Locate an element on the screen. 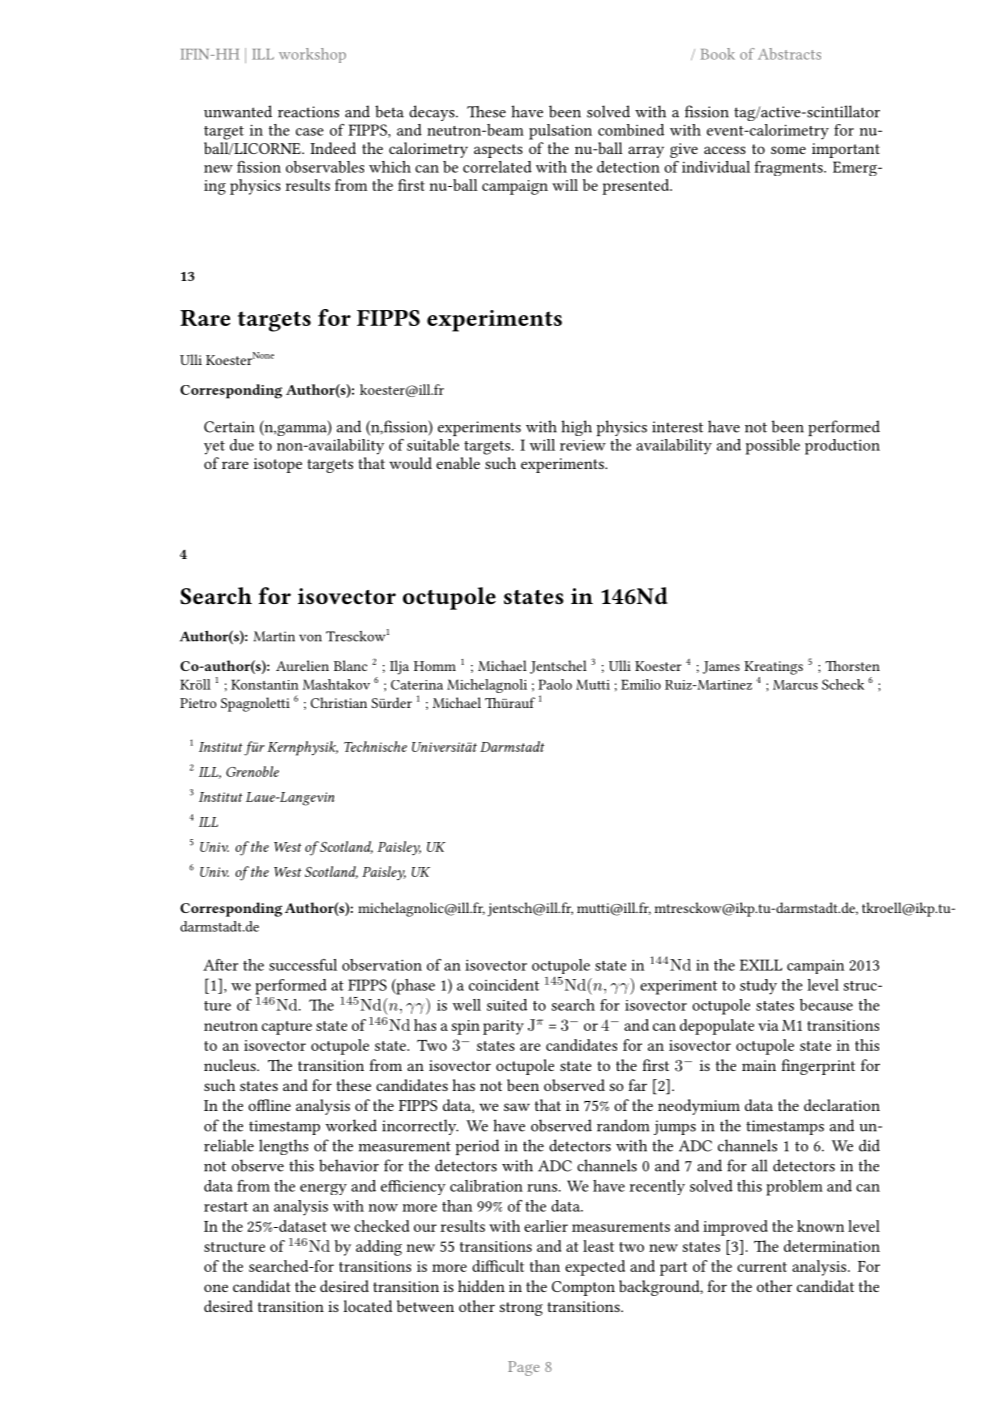  located is located at coordinates (367, 1306).
